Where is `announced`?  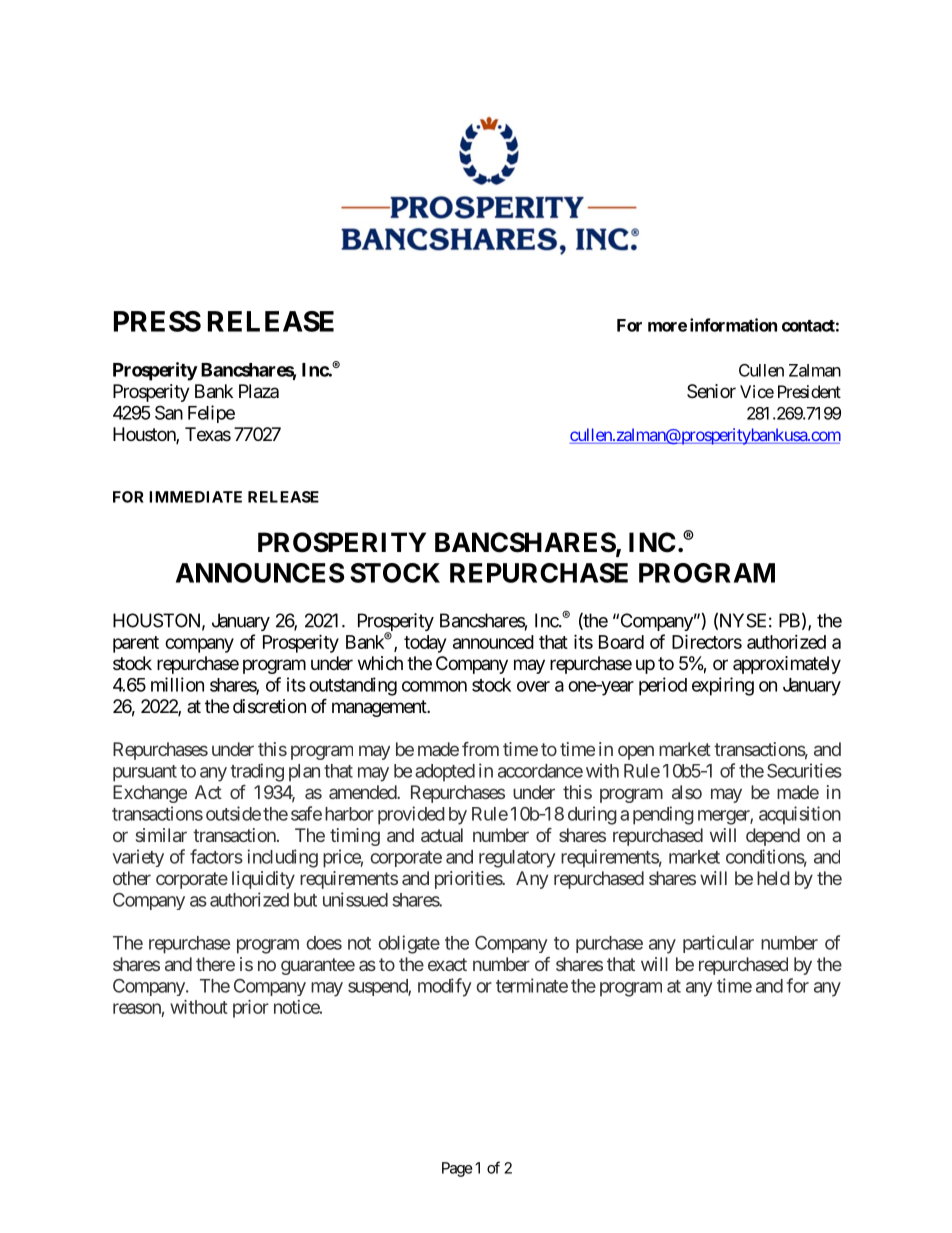
announced is located at coordinates (493, 642).
